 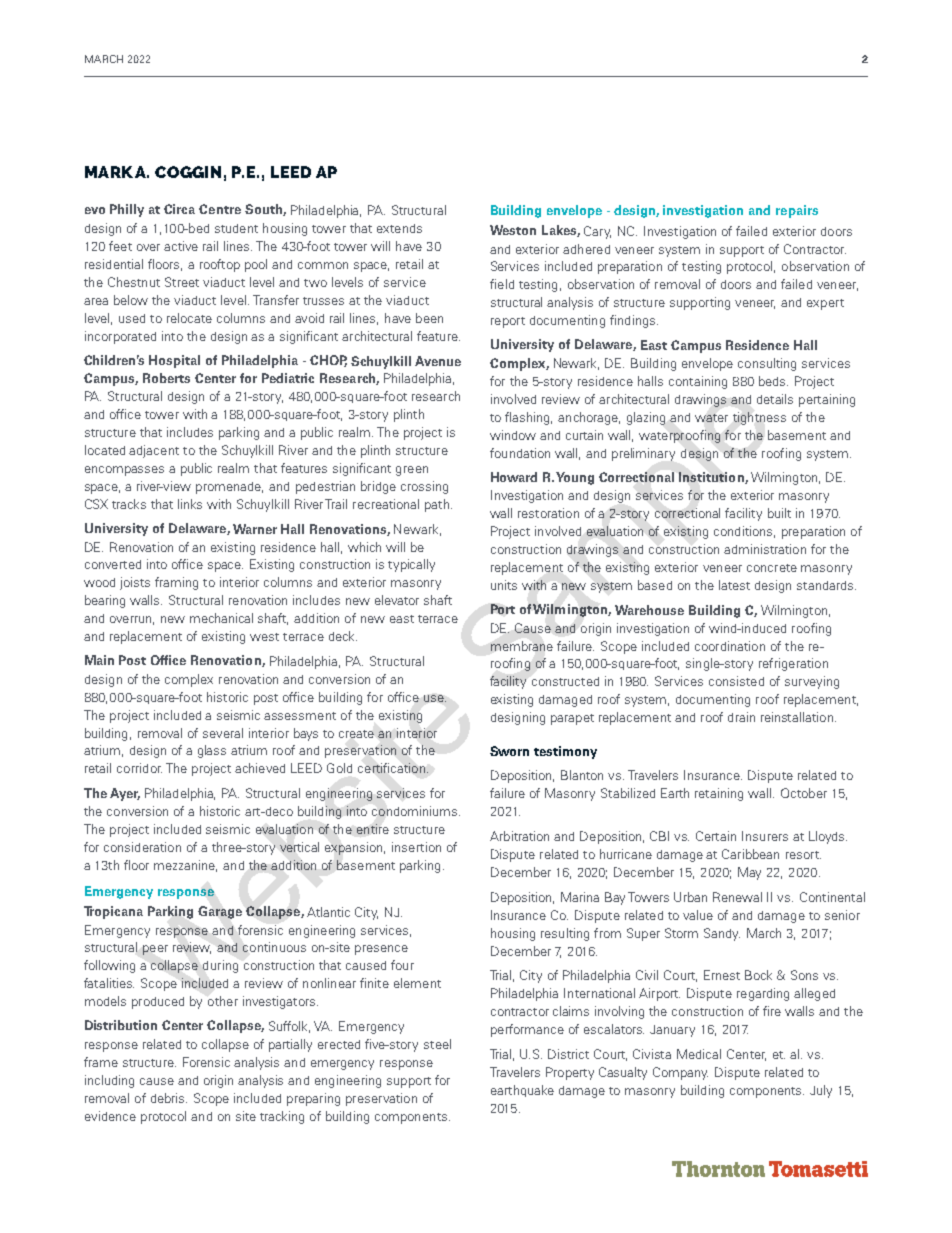 I want to click on coordination, so click(x=730, y=646).
